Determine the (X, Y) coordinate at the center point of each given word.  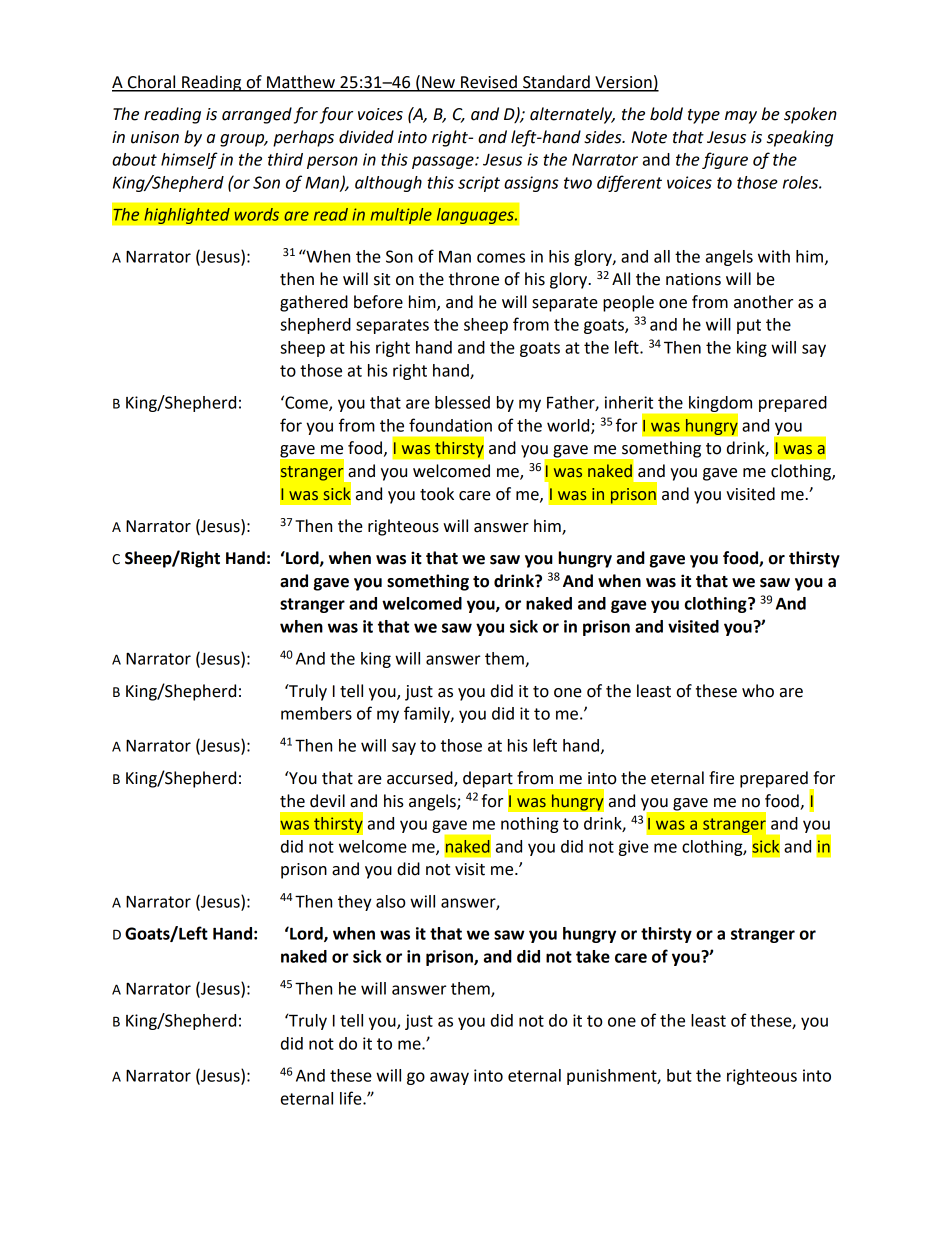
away (449, 1078)
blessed (462, 402)
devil (327, 801)
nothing (530, 825)
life (352, 1098)
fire (721, 778)
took (437, 494)
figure (725, 160)
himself (189, 160)
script (479, 184)
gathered (314, 303)
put (749, 326)
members (316, 713)
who (758, 691)
